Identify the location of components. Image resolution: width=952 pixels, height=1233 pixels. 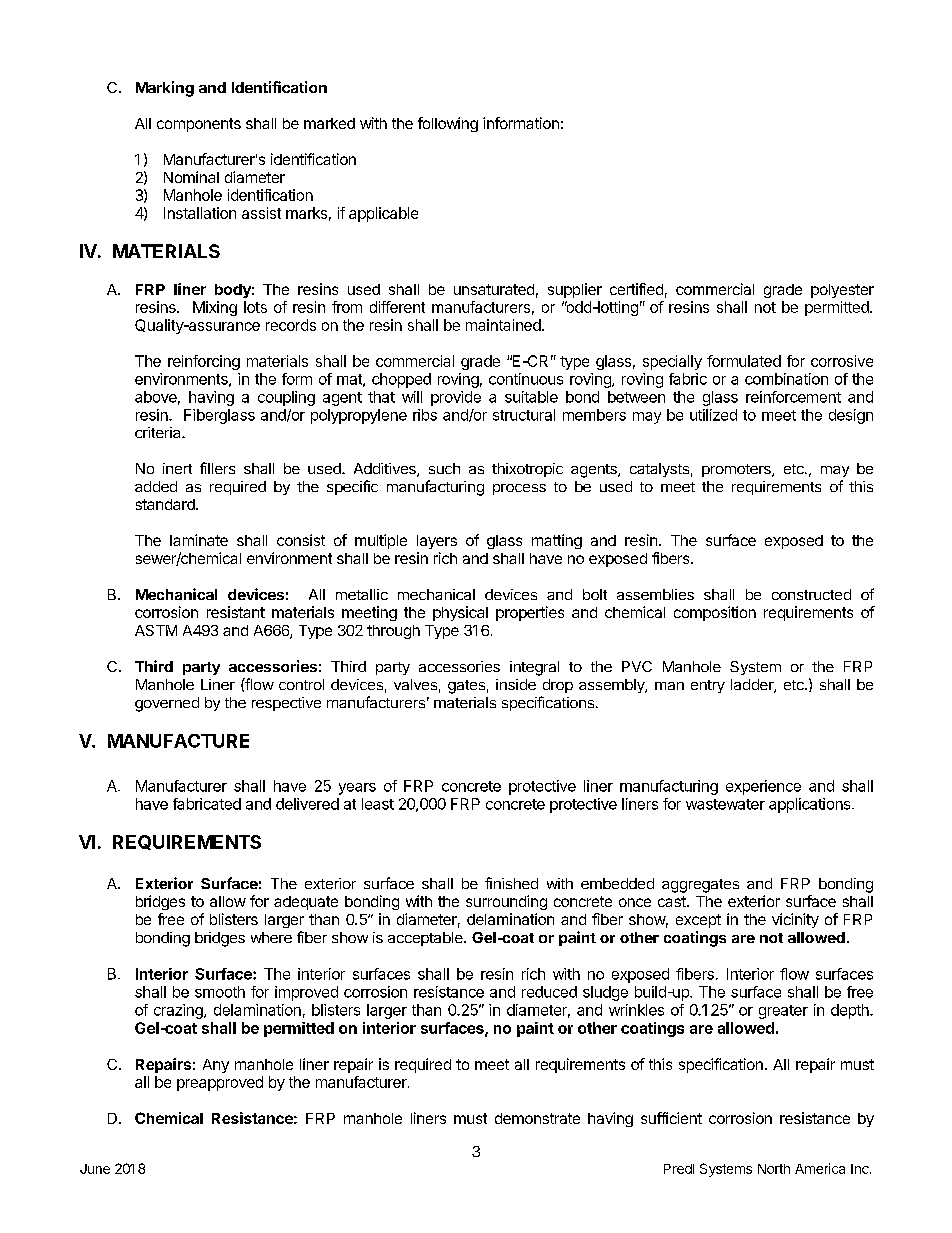
(199, 125).
